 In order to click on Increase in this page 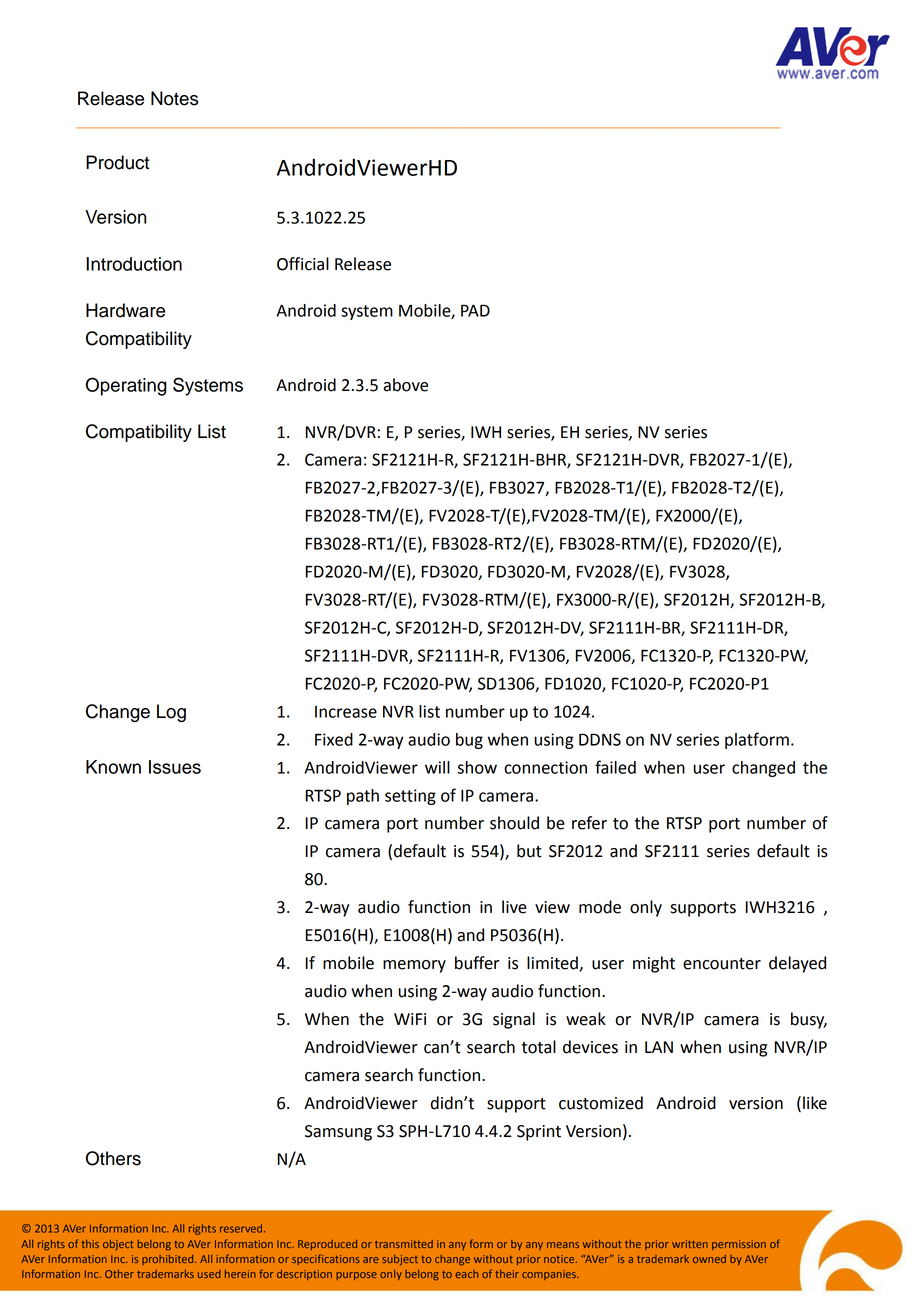, I will do `click(346, 712)`.
